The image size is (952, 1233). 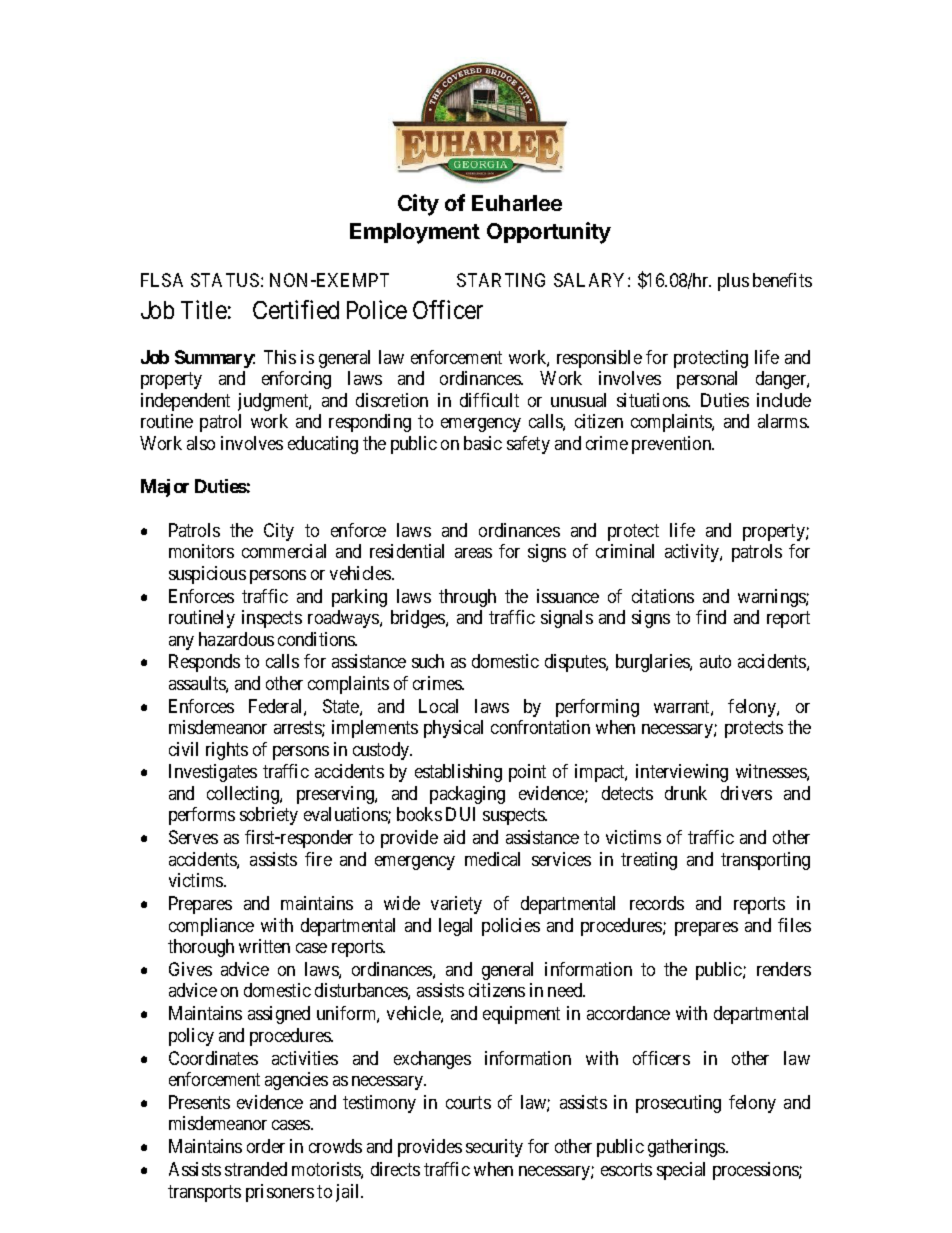 What do you see at coordinates (501, 280) in the screenshot?
I see `STARTING` at bounding box center [501, 280].
